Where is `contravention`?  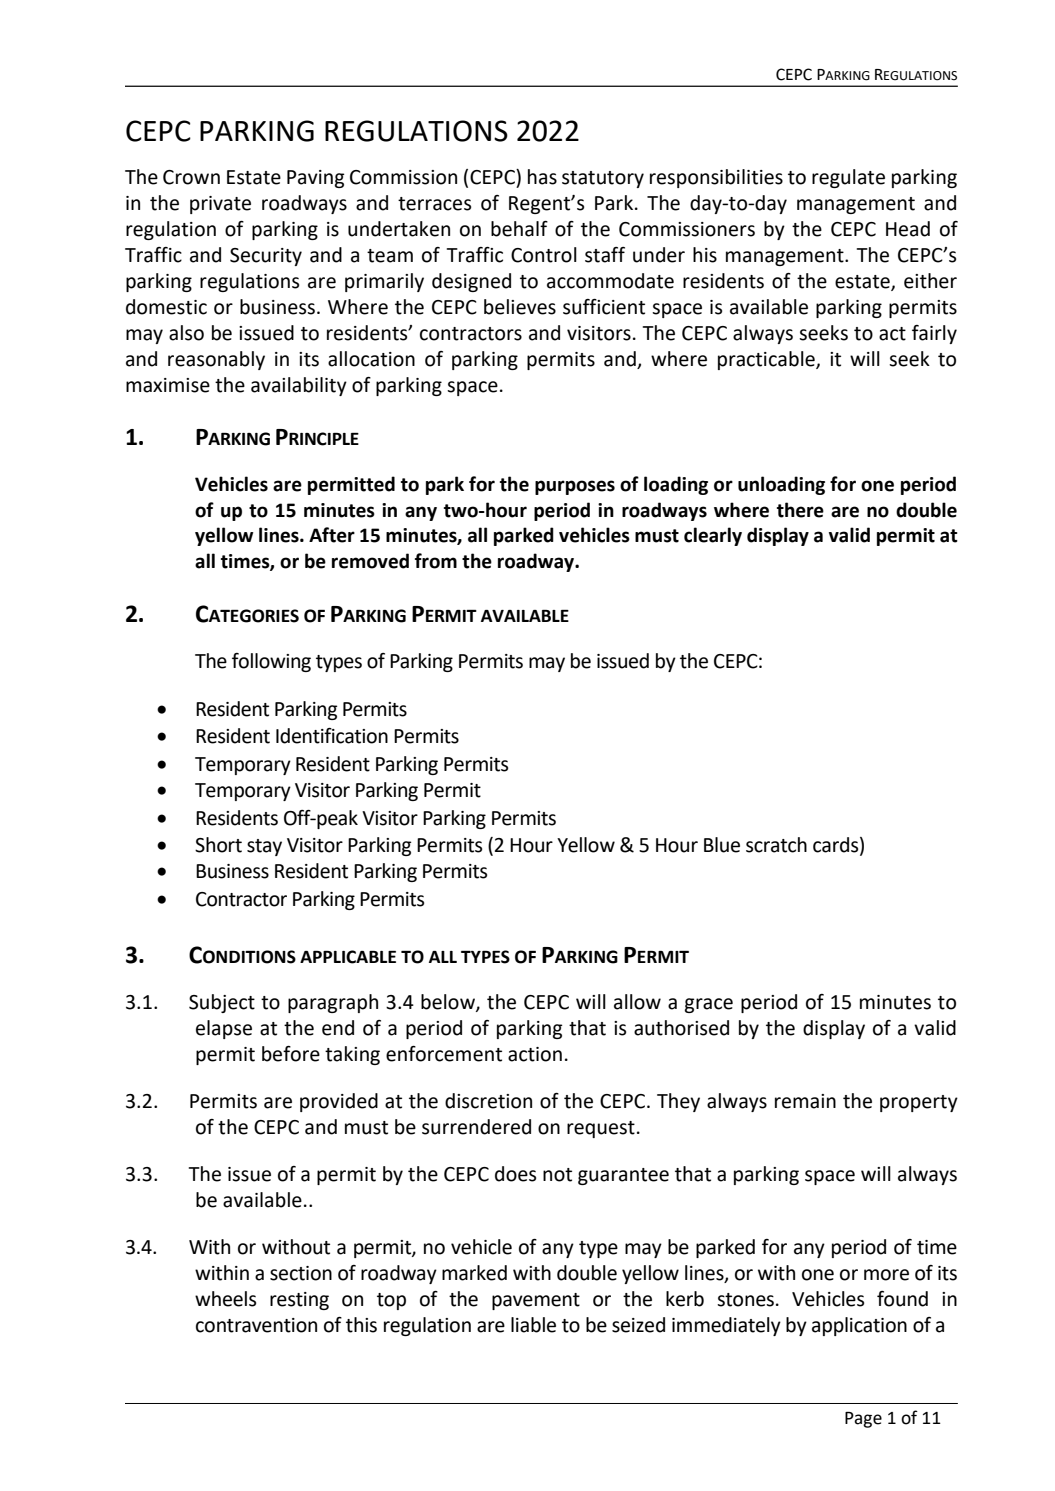 contravention is located at coordinates (256, 1325).
